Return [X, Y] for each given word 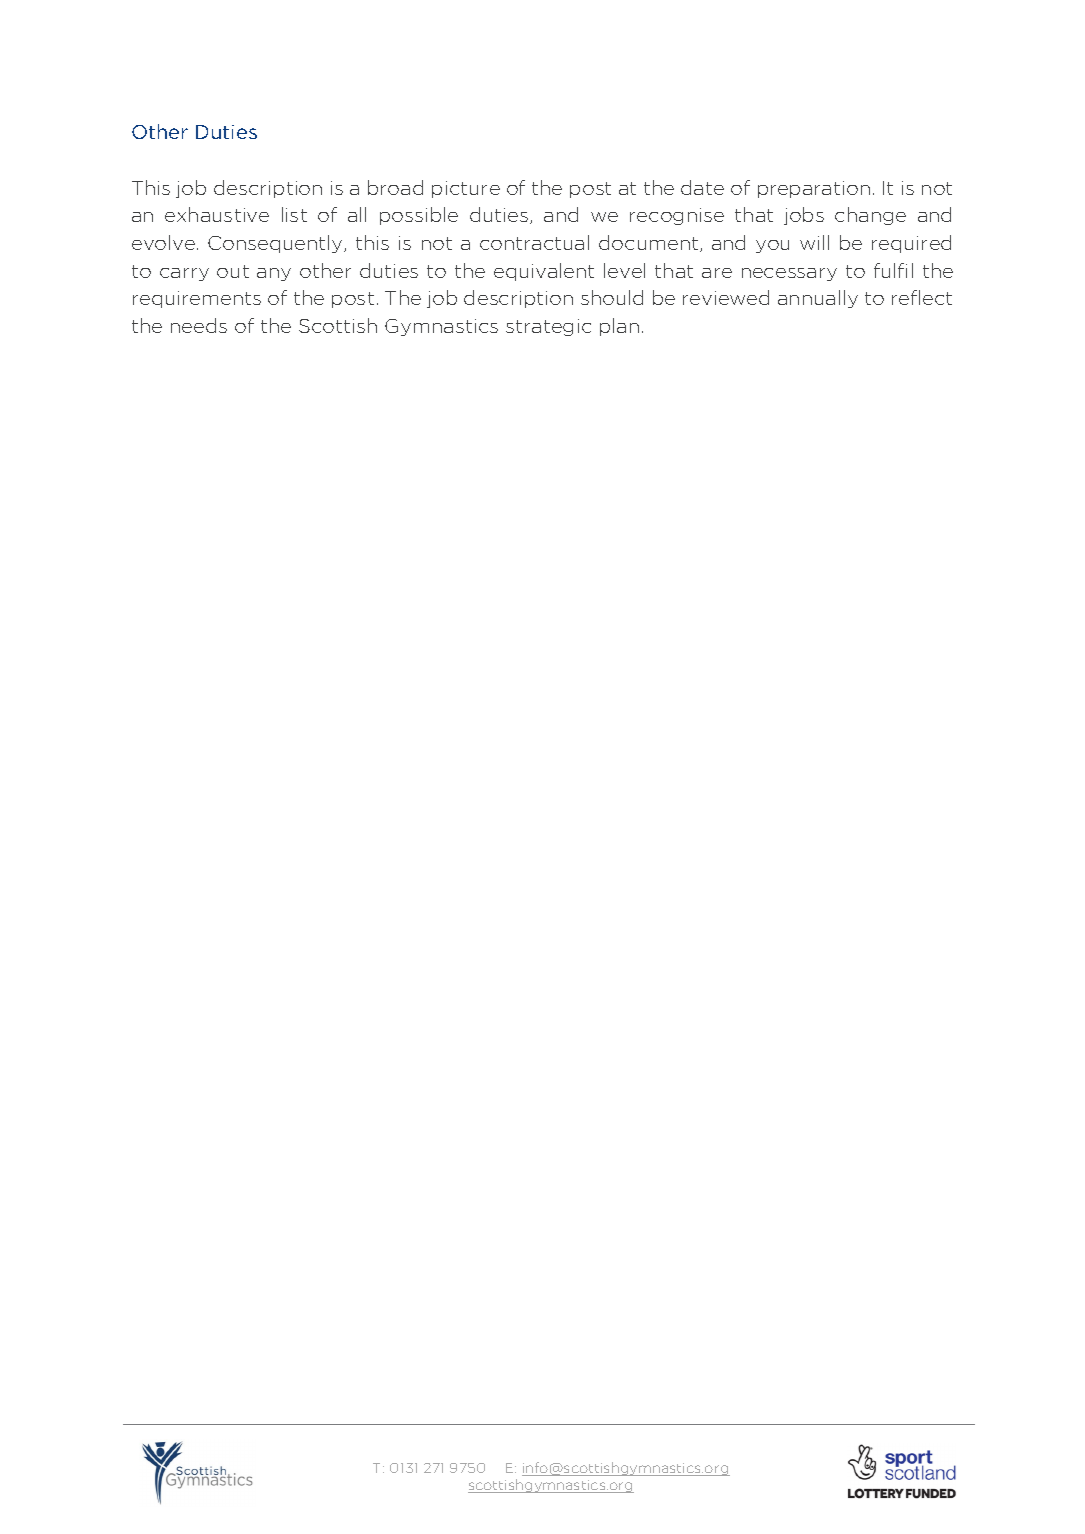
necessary [789, 274]
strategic [548, 327]
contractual [534, 242]
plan [619, 327]
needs [199, 325]
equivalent [544, 272]
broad [395, 187]
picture [466, 189]
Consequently [276, 244]
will [814, 242]
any [274, 274]
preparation [814, 189]
